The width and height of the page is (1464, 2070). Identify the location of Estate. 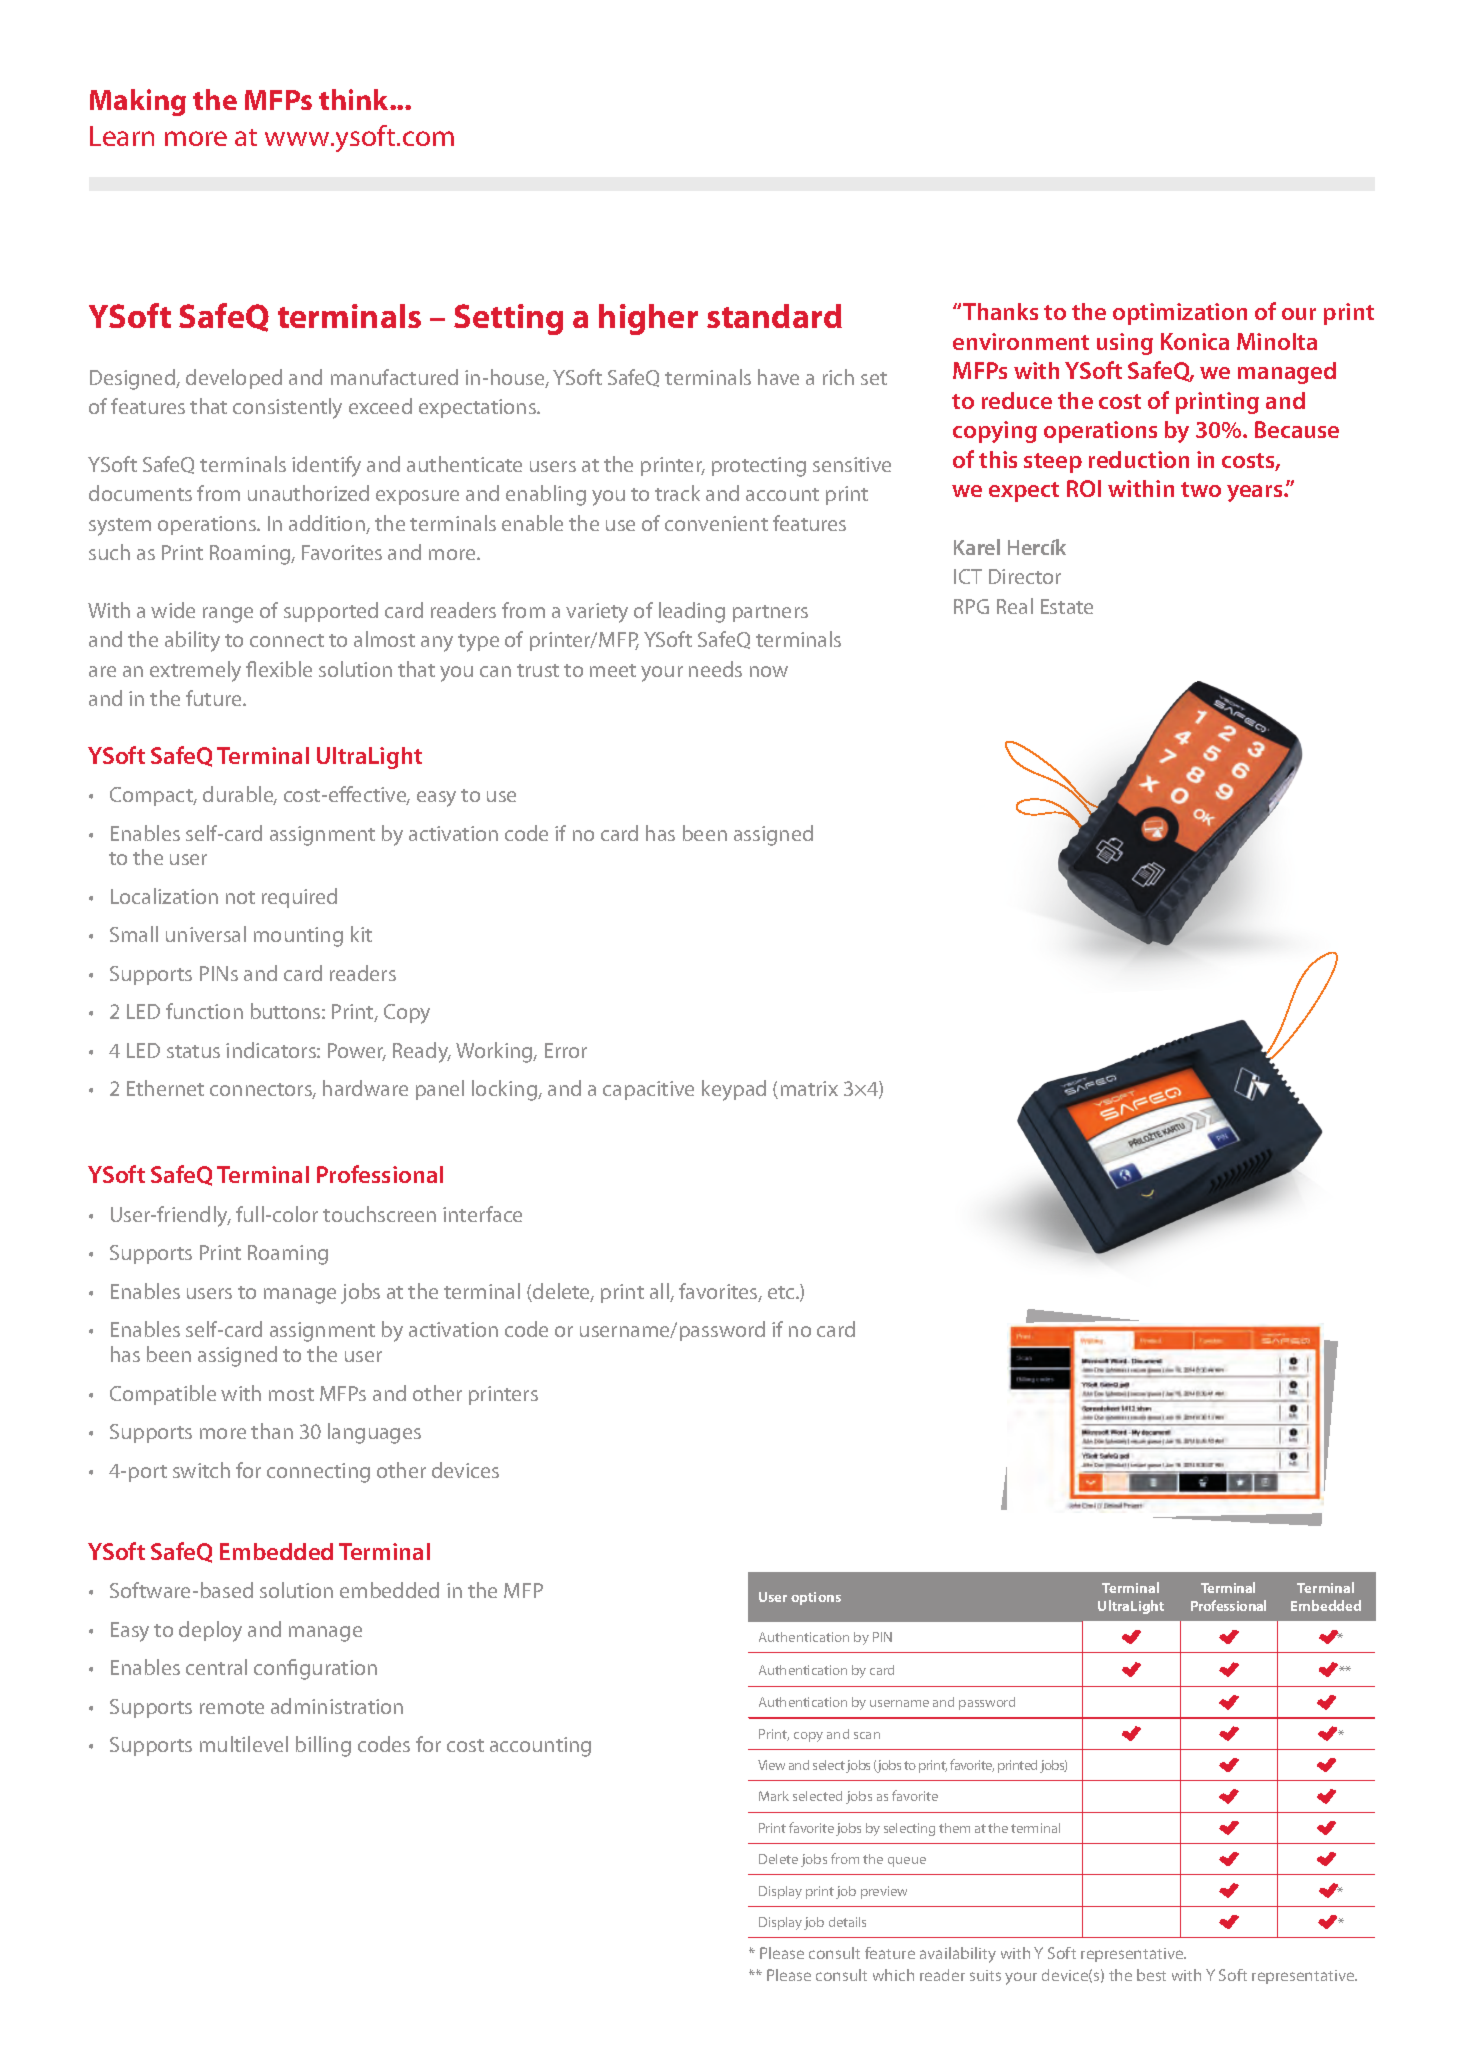
(1067, 606).
